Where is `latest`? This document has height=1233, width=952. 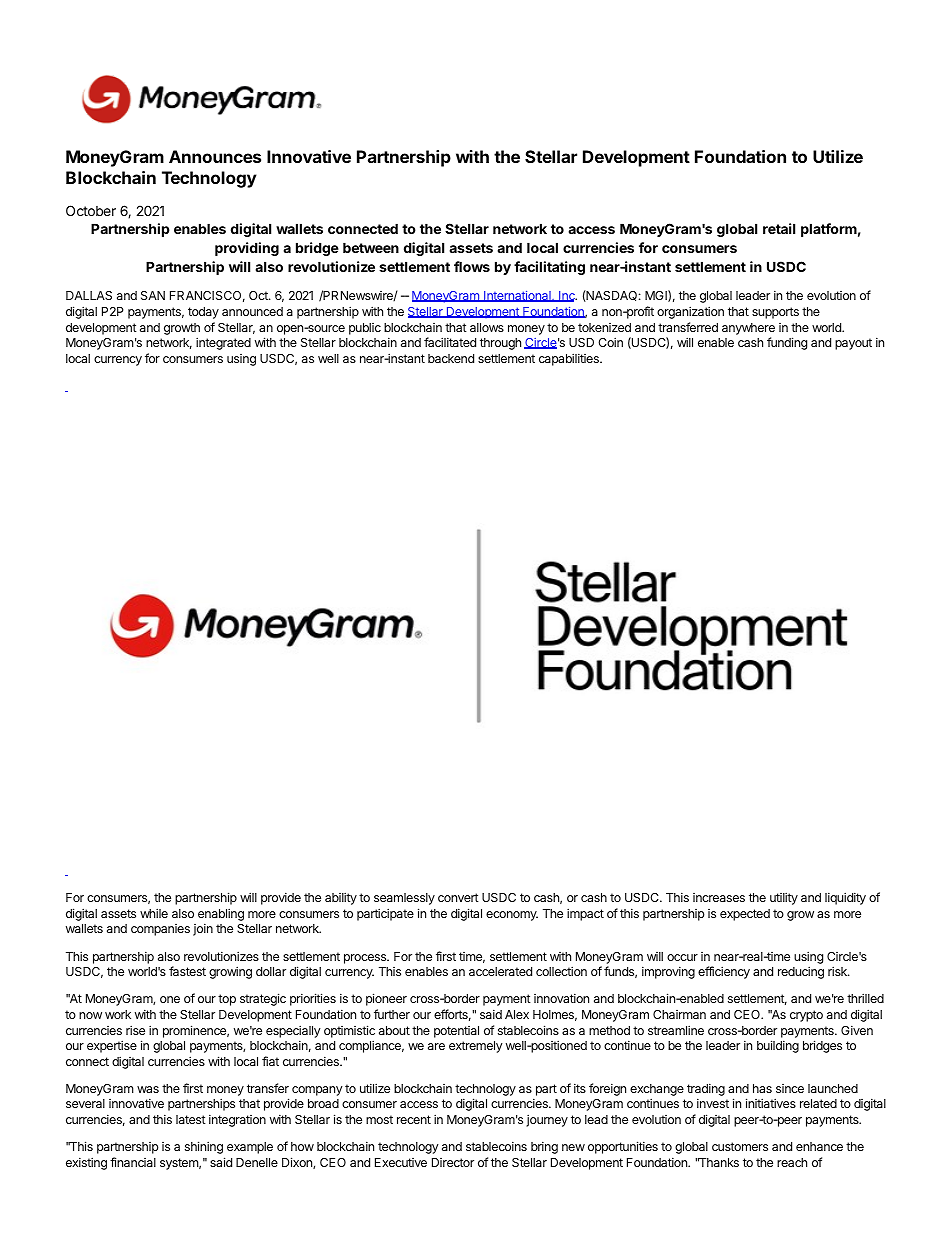
latest is located at coordinates (191, 1119).
